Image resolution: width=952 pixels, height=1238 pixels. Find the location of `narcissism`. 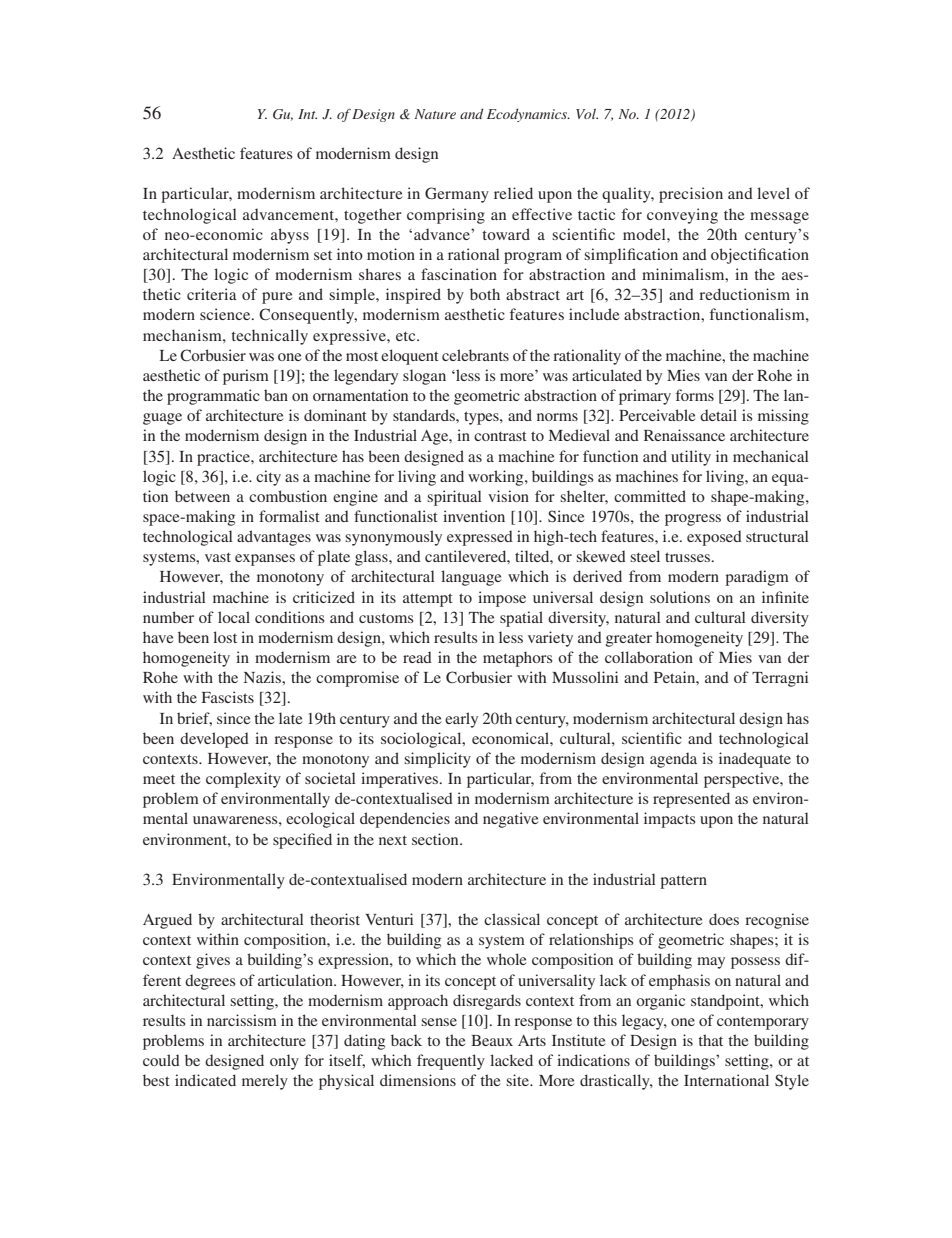

narcissism is located at coordinates (242, 1020).
